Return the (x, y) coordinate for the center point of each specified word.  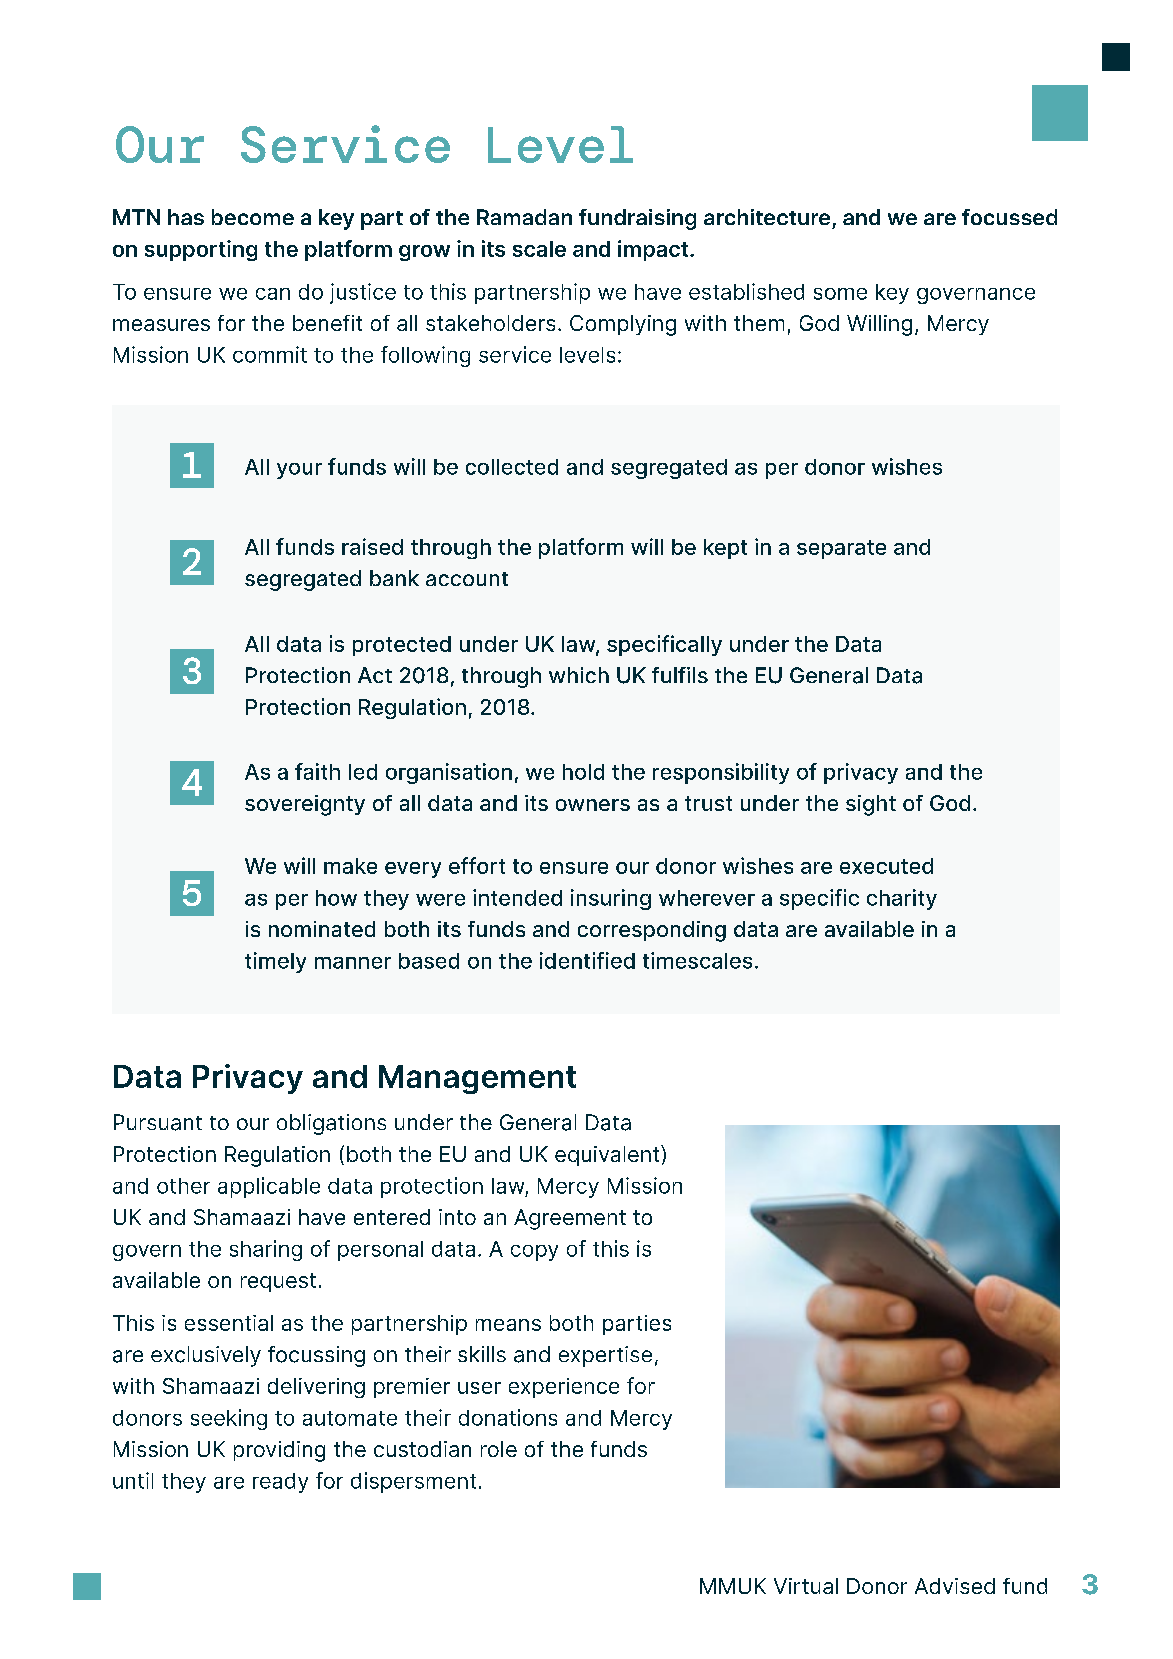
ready (280, 1483)
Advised (955, 1586)
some (840, 294)
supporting (201, 250)
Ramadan (524, 217)
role (499, 1449)
